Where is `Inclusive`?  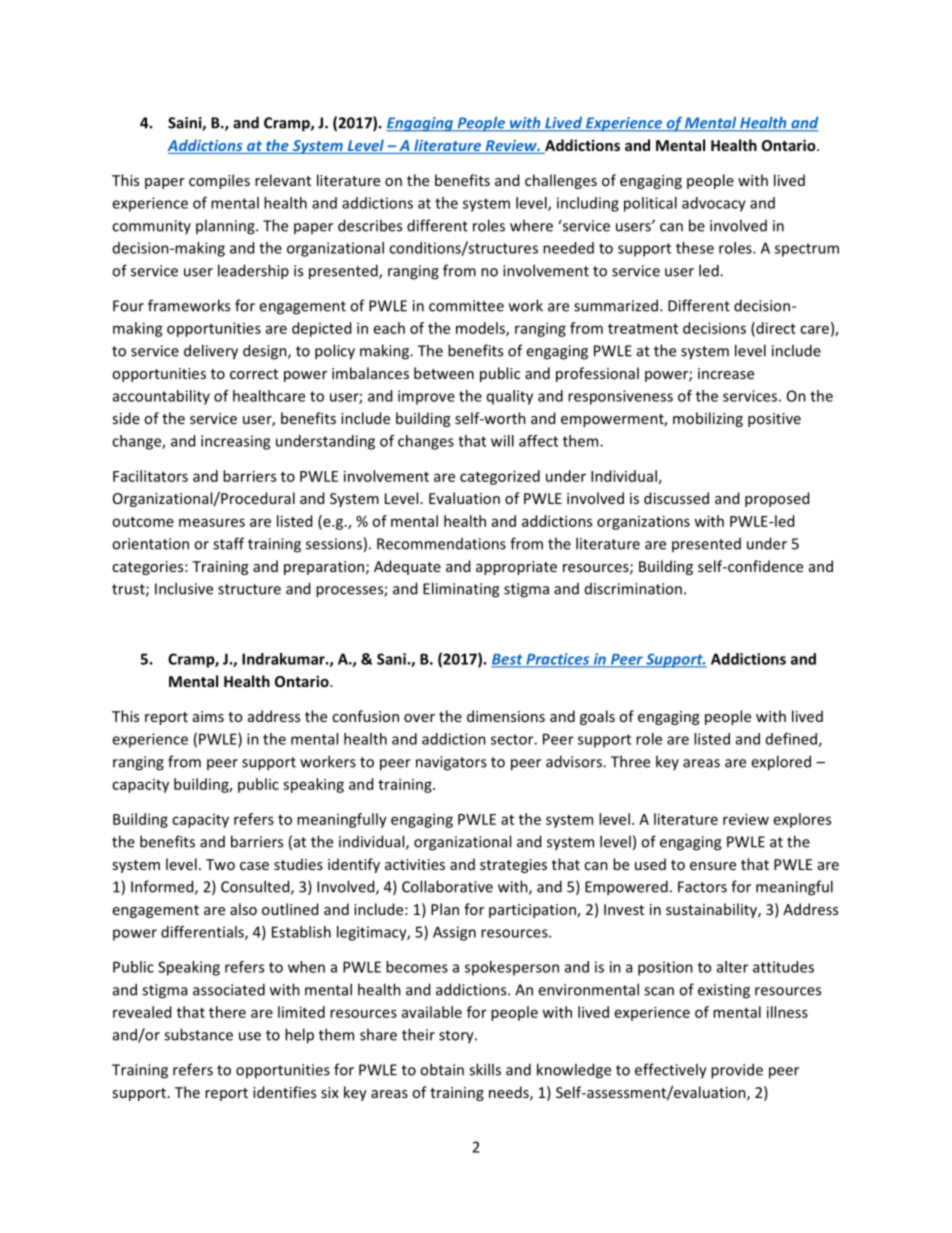
Inclusive is located at coordinates (184, 588).
